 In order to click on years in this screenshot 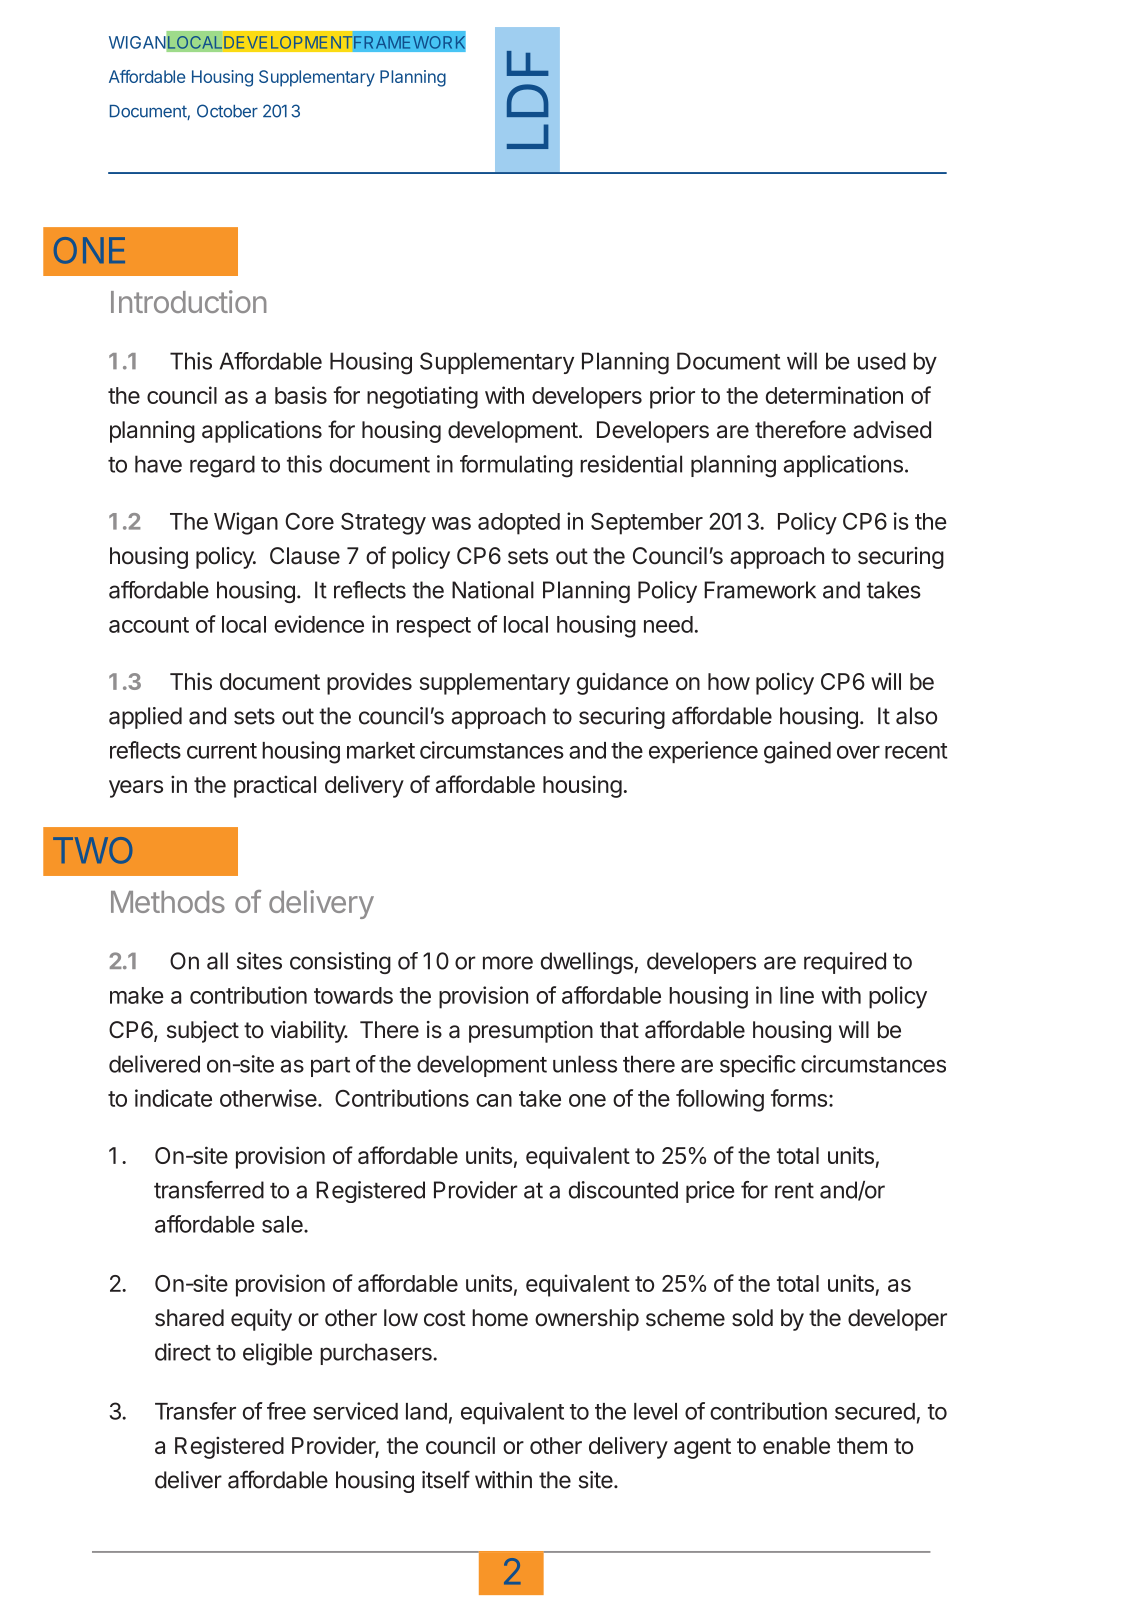, I will do `click(136, 789)`.
